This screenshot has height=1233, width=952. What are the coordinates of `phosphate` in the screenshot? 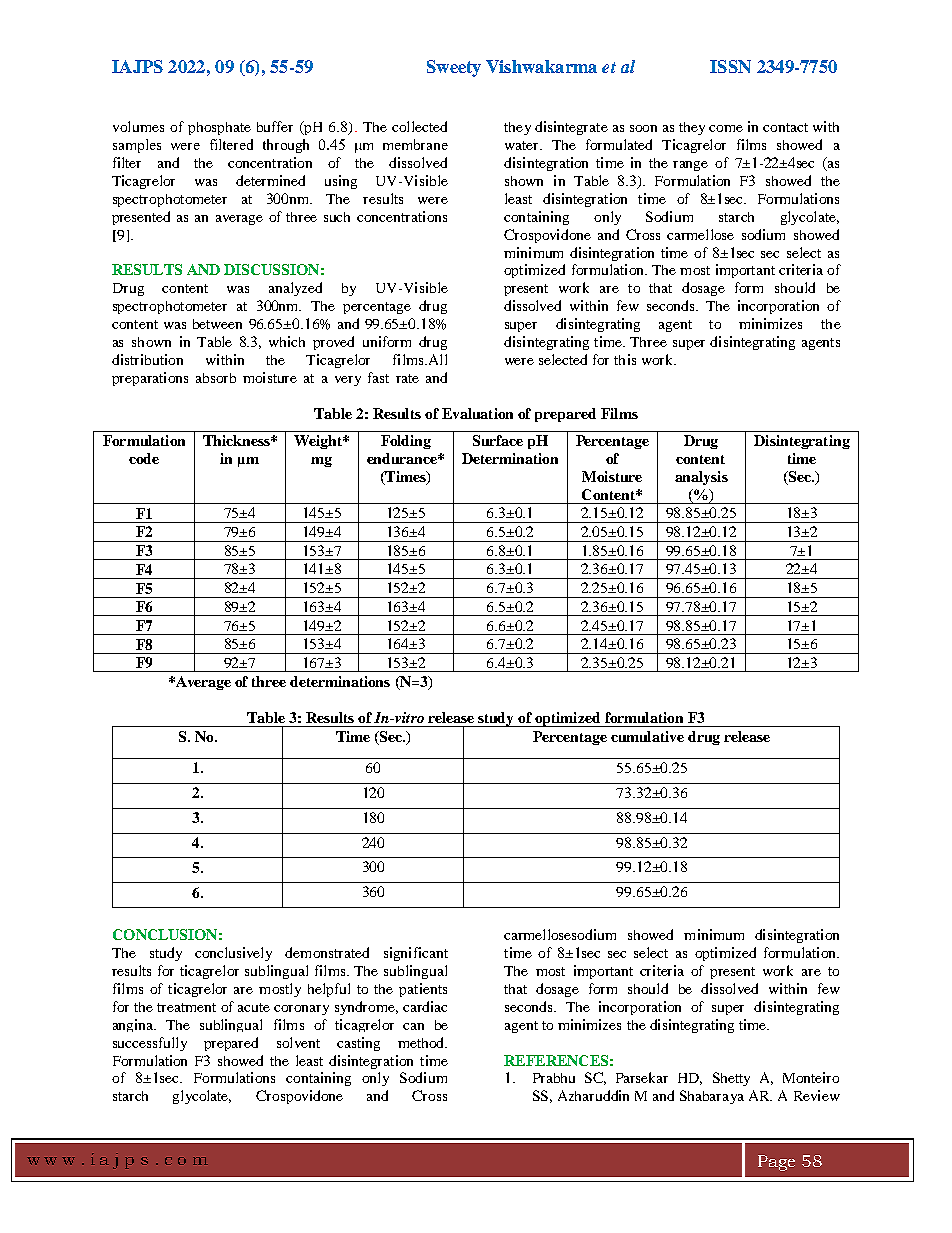 It's located at (219, 128).
